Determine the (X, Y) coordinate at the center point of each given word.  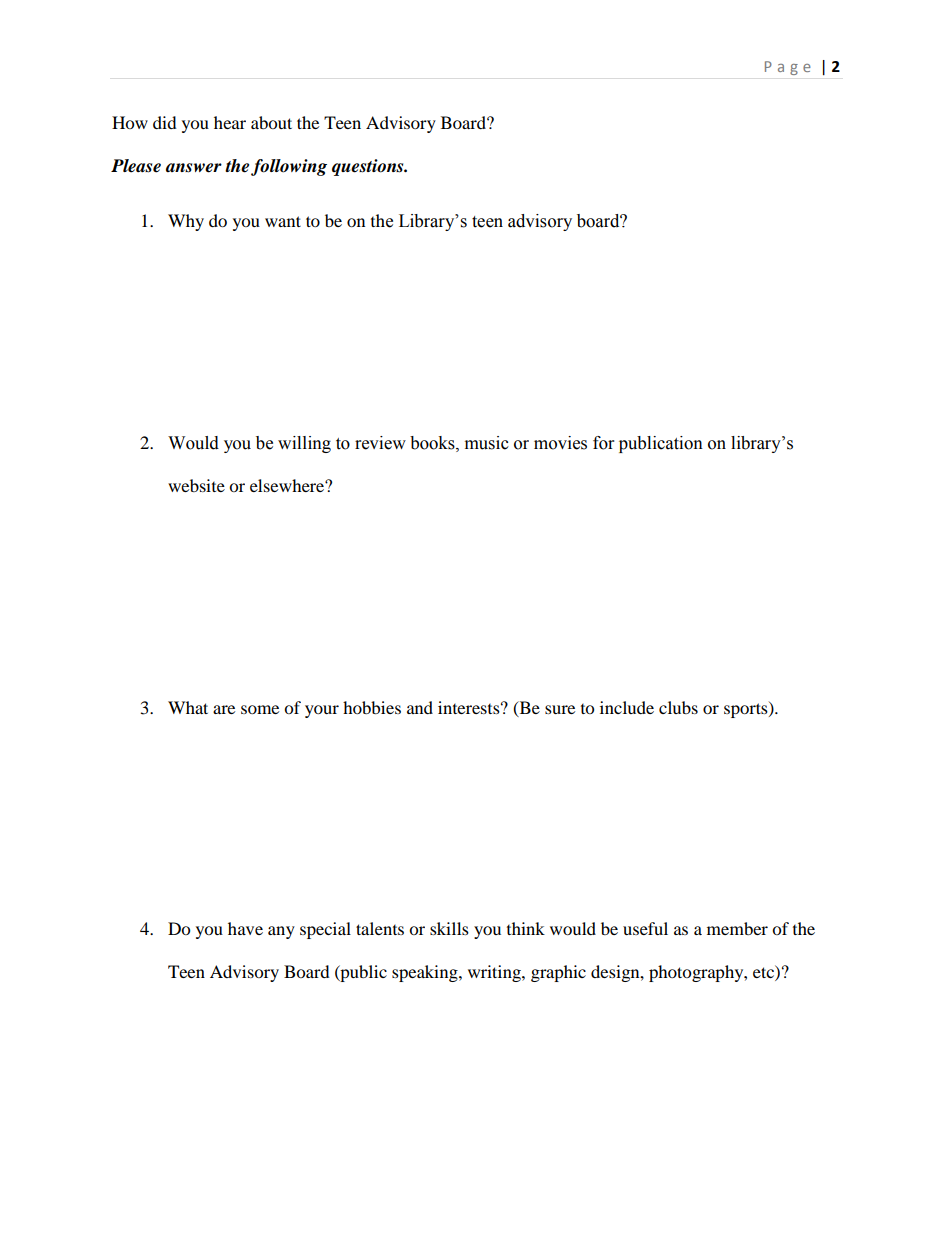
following (289, 167)
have (245, 928)
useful (645, 928)
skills (449, 928)
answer (194, 168)
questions (369, 167)
